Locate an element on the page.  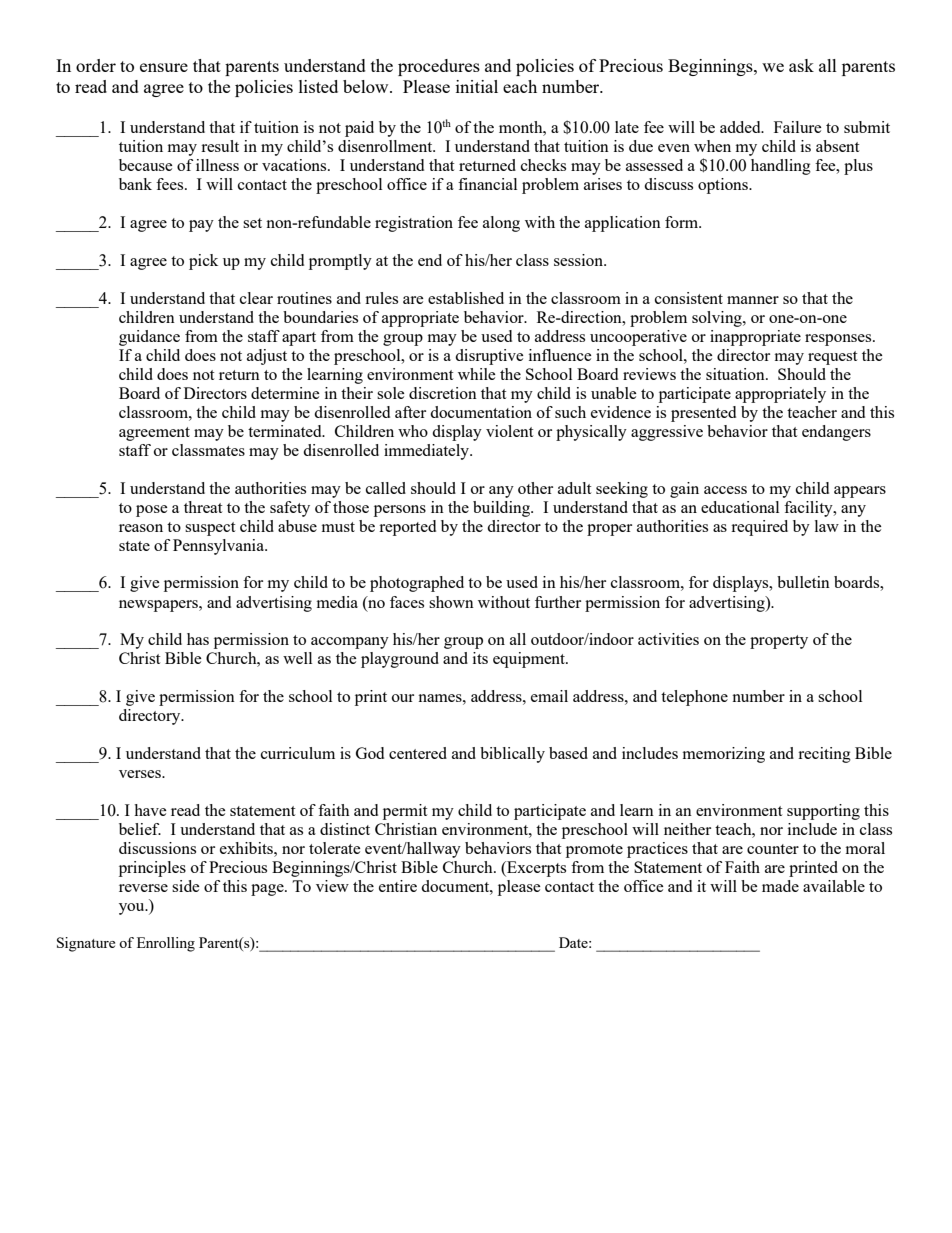
Enrolling is located at coordinates (166, 944).
